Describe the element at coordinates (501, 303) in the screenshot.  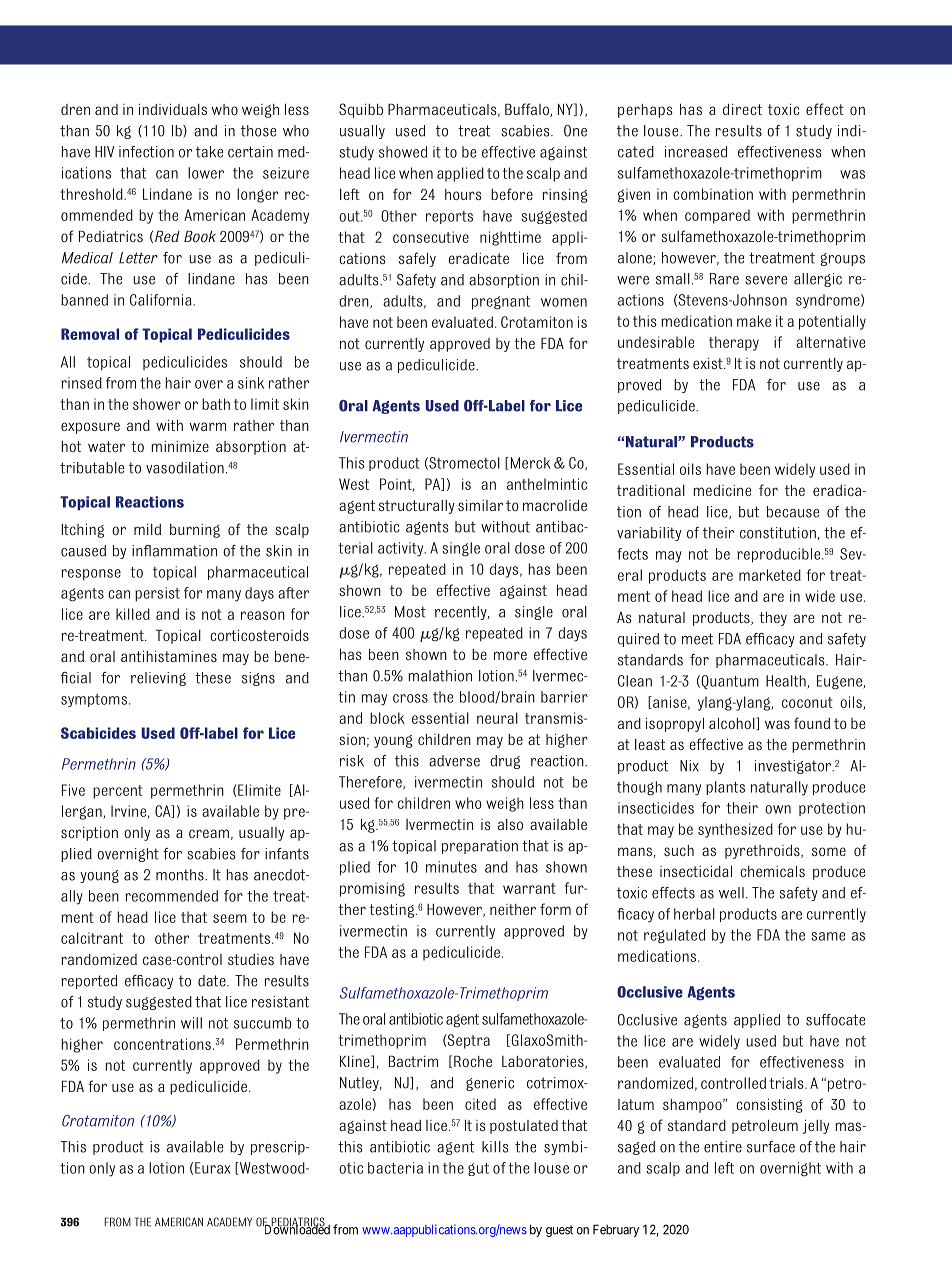
I see `pregnant` at that location.
